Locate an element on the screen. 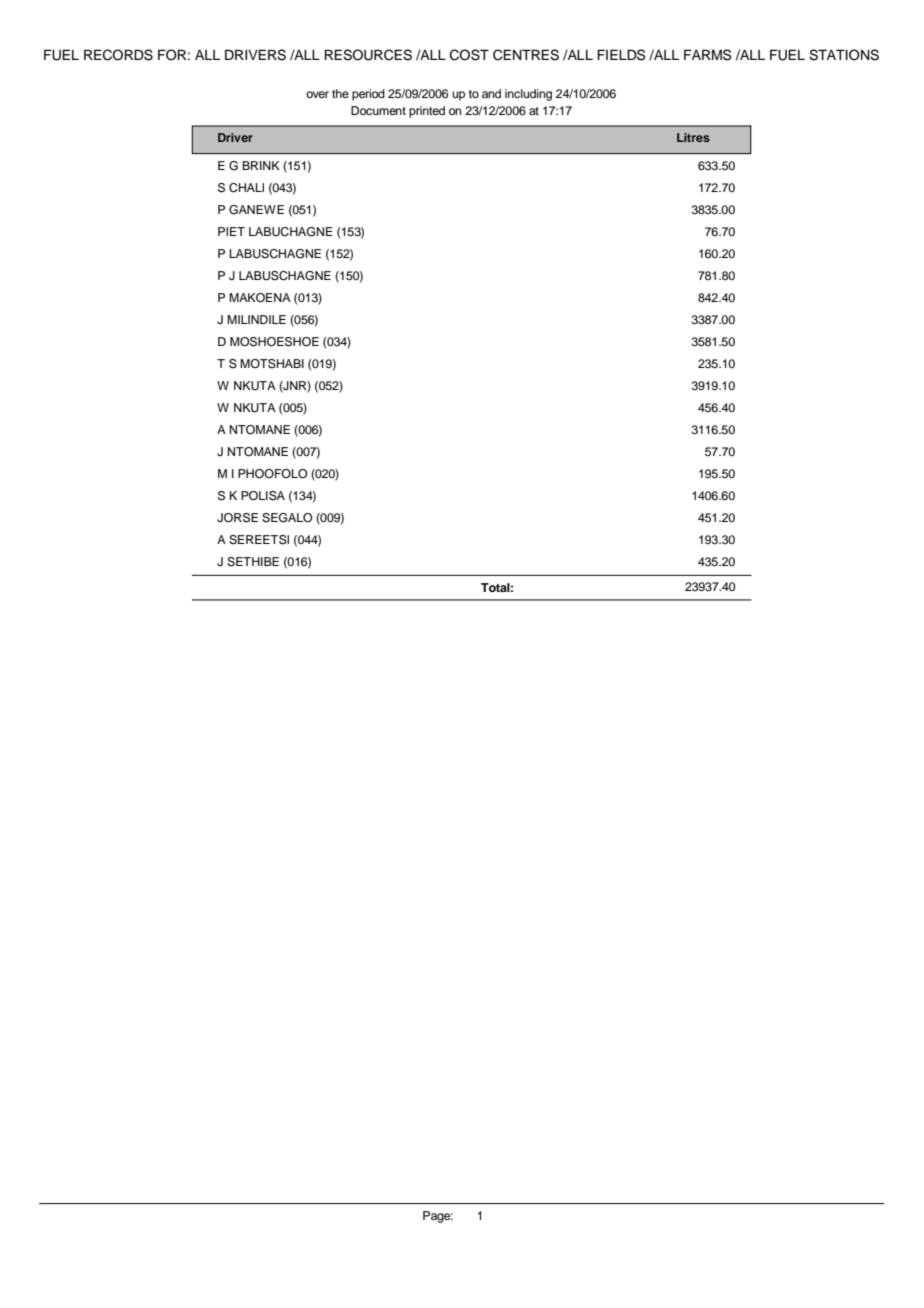 The image size is (924, 1308). BRINK is located at coordinates (261, 165).
